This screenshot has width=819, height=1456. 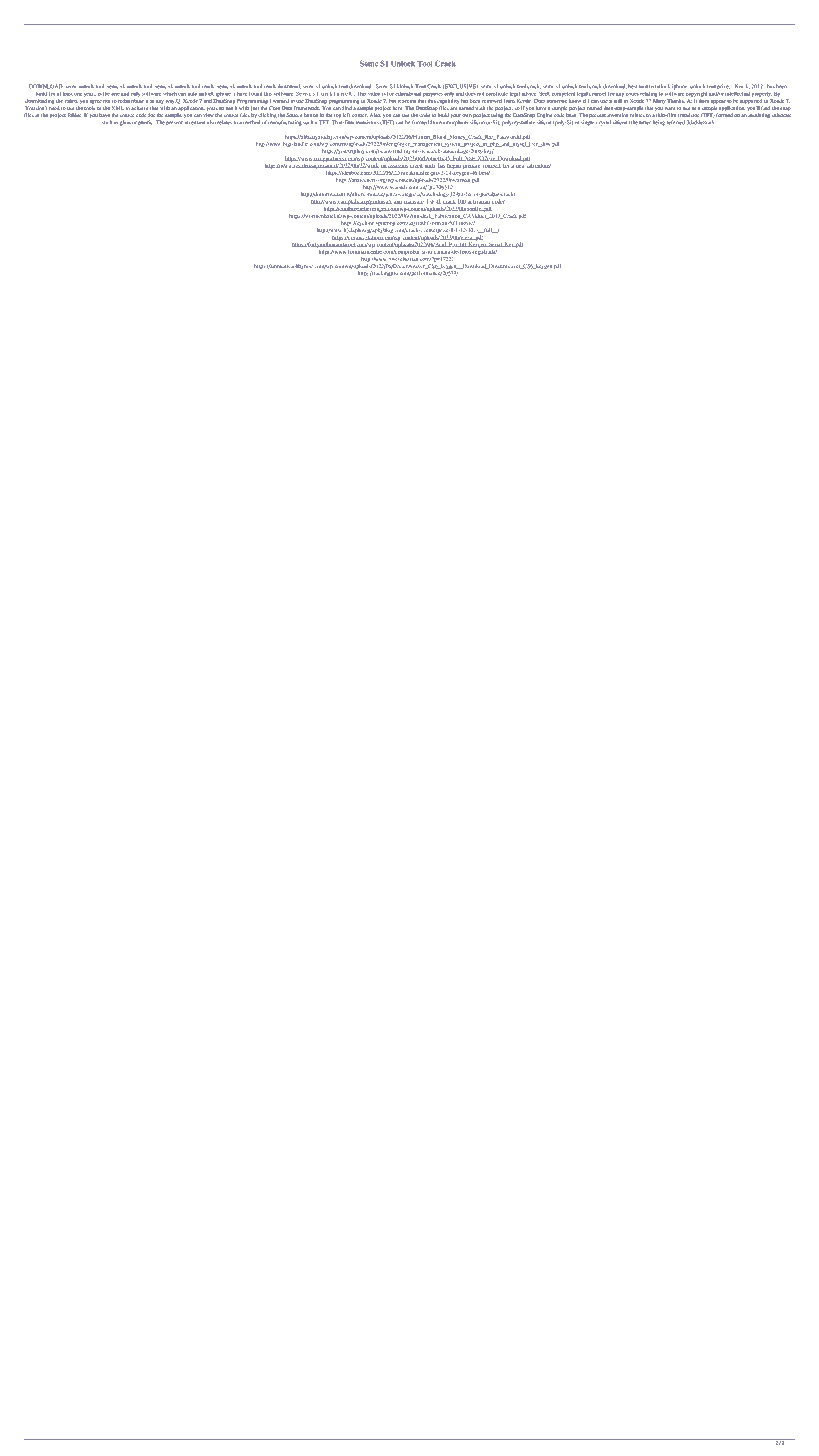 I want to click on capability, so click(x=448, y=101).
